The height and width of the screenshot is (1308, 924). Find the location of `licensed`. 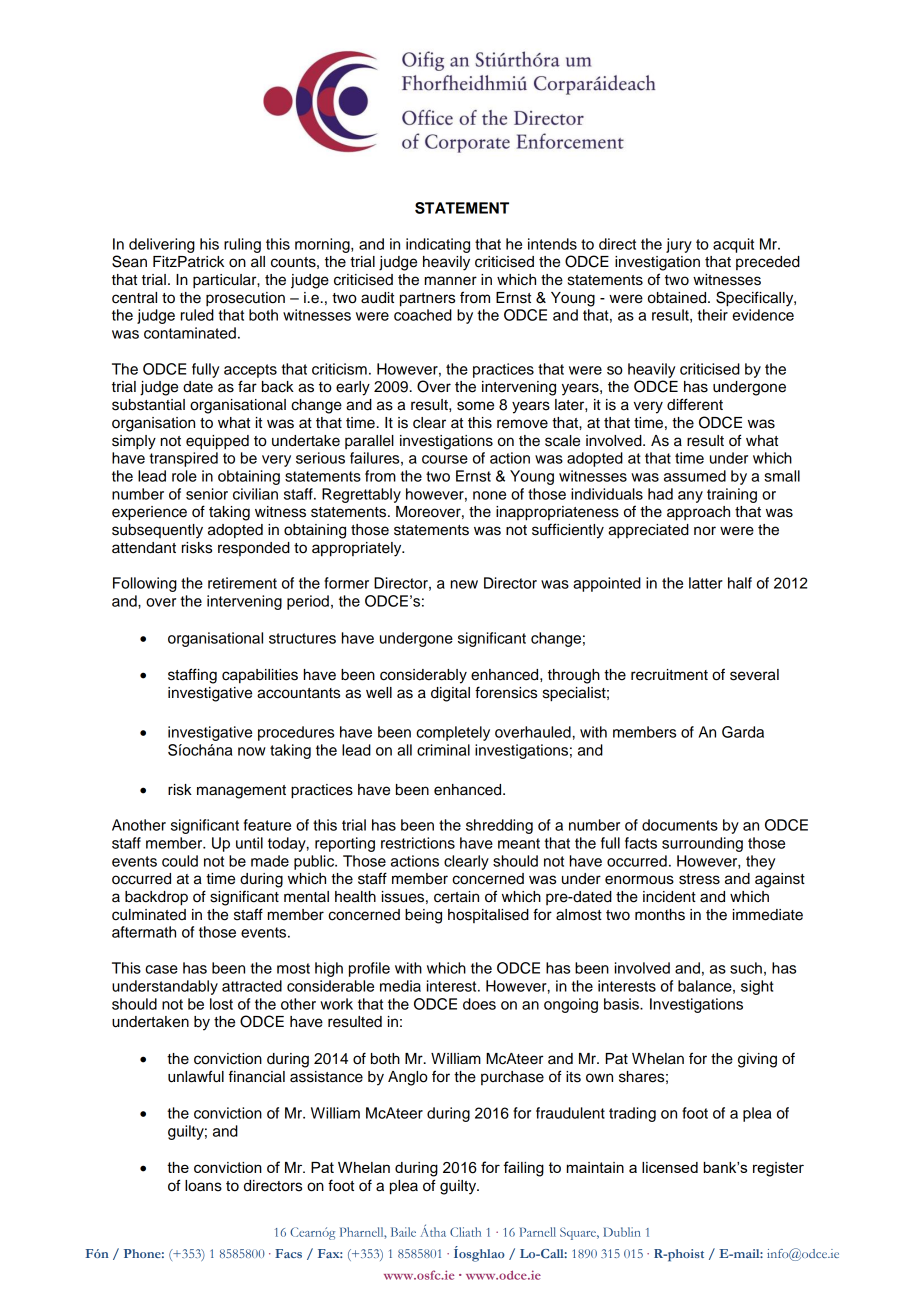

licensed is located at coordinates (670, 1167).
